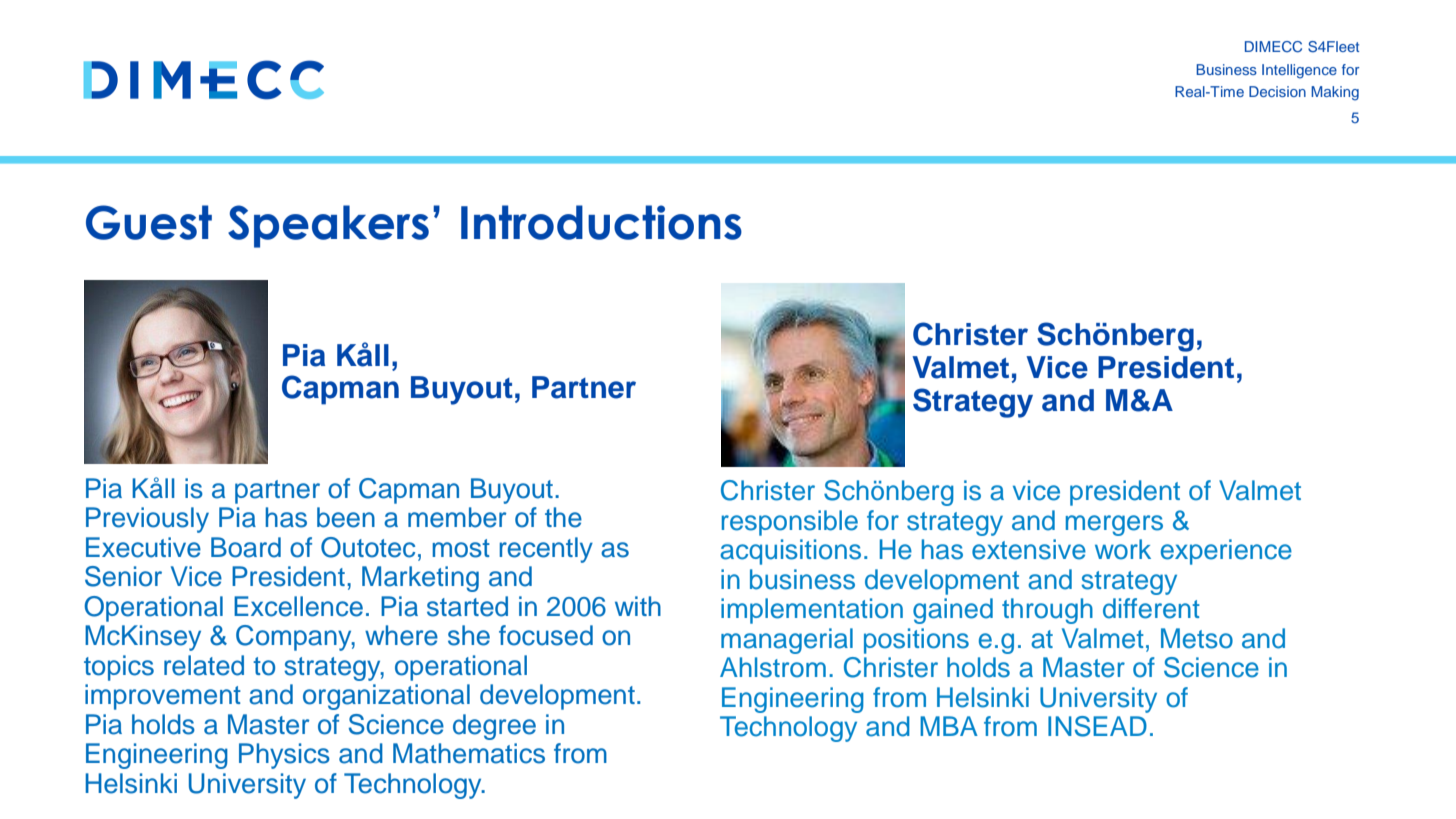 This screenshot has width=1456, height=819. What do you see at coordinates (1335, 93) in the screenshot?
I see `Making` at bounding box center [1335, 93].
